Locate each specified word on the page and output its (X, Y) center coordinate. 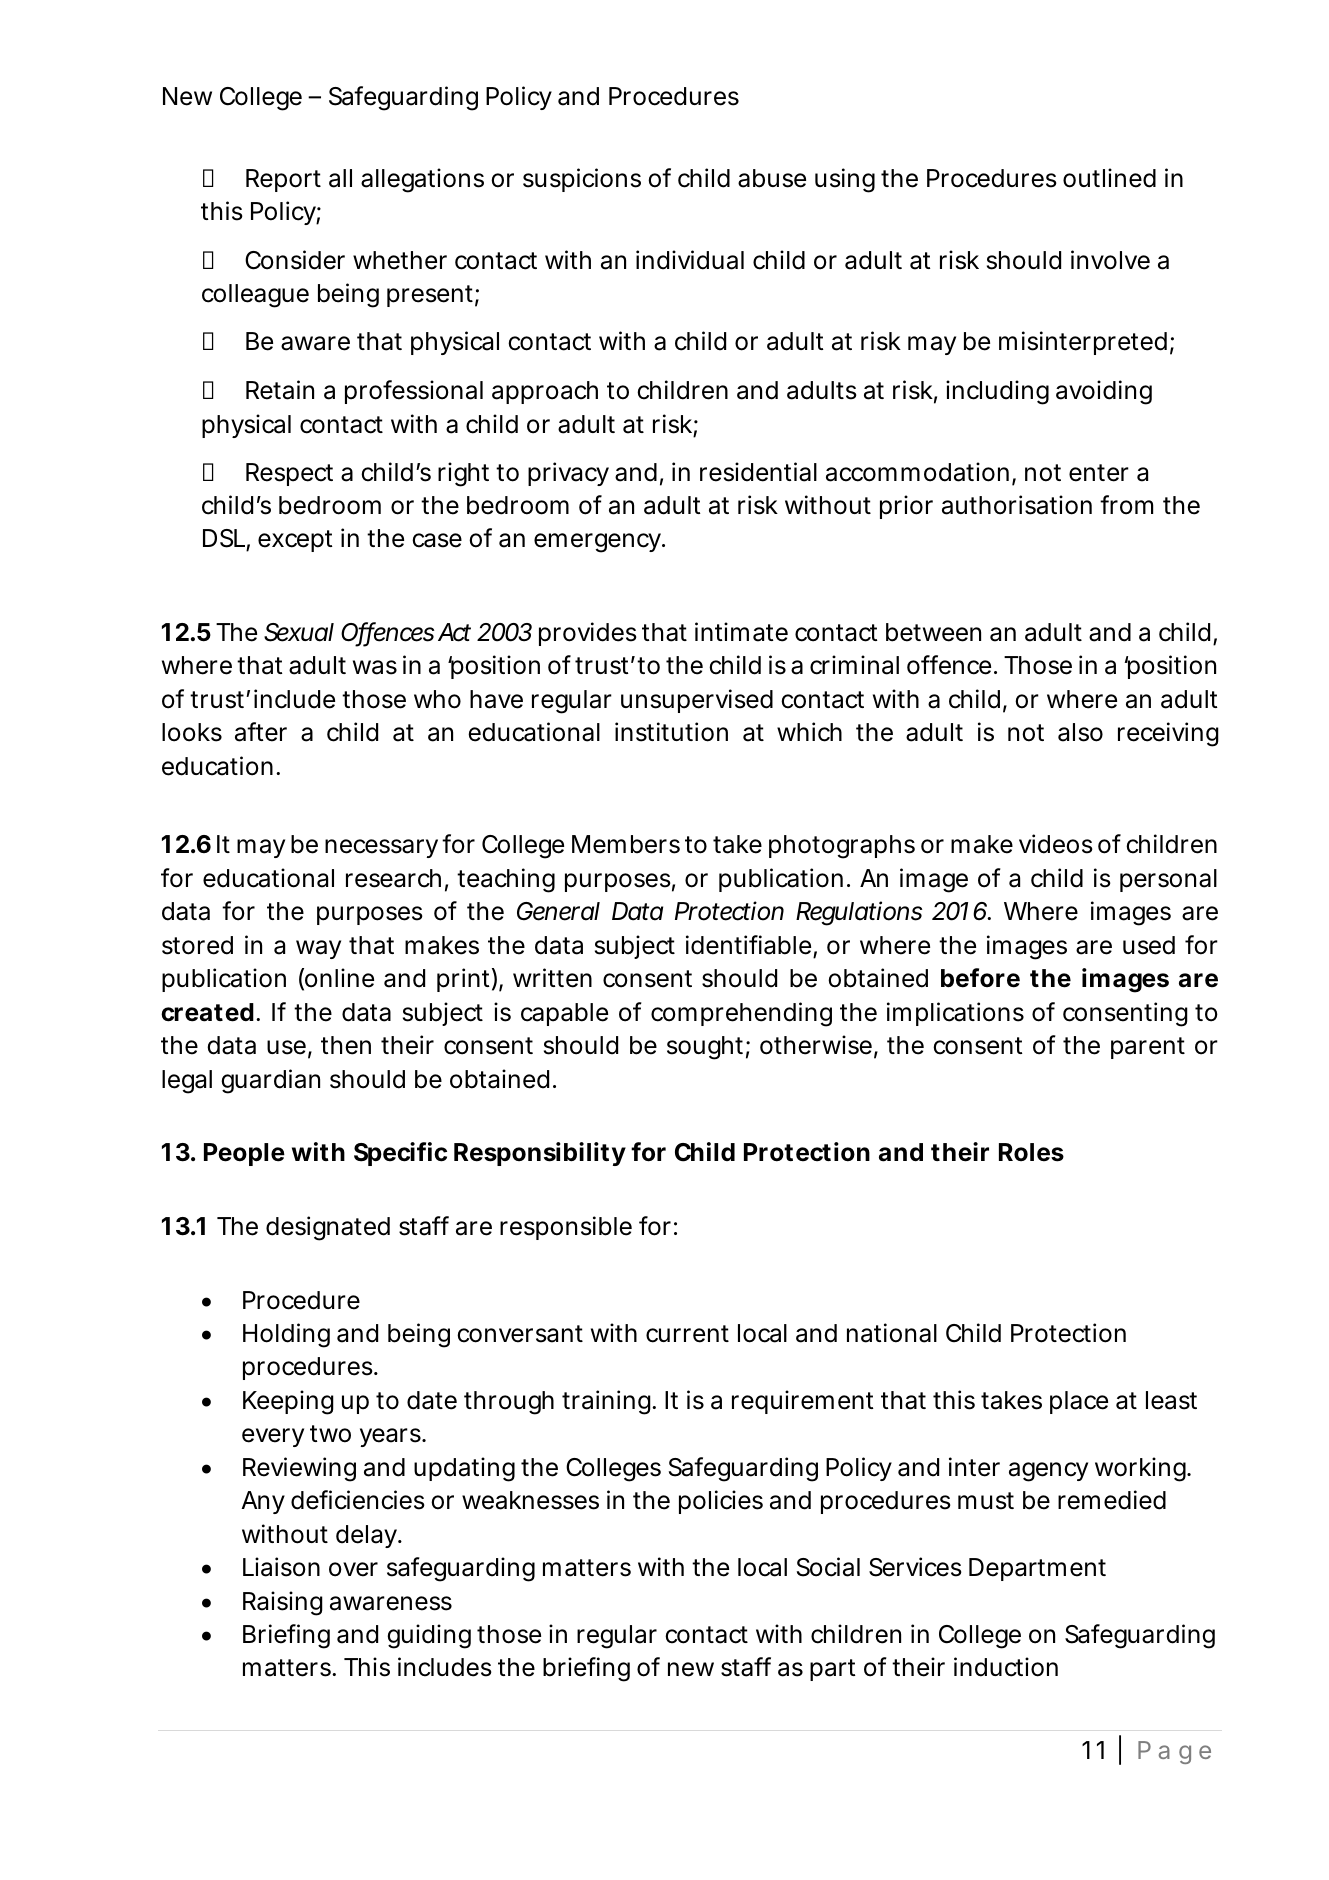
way (318, 949)
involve (1110, 260)
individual (690, 260)
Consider (295, 260)
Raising (283, 1603)
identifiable (748, 945)
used (1149, 945)
